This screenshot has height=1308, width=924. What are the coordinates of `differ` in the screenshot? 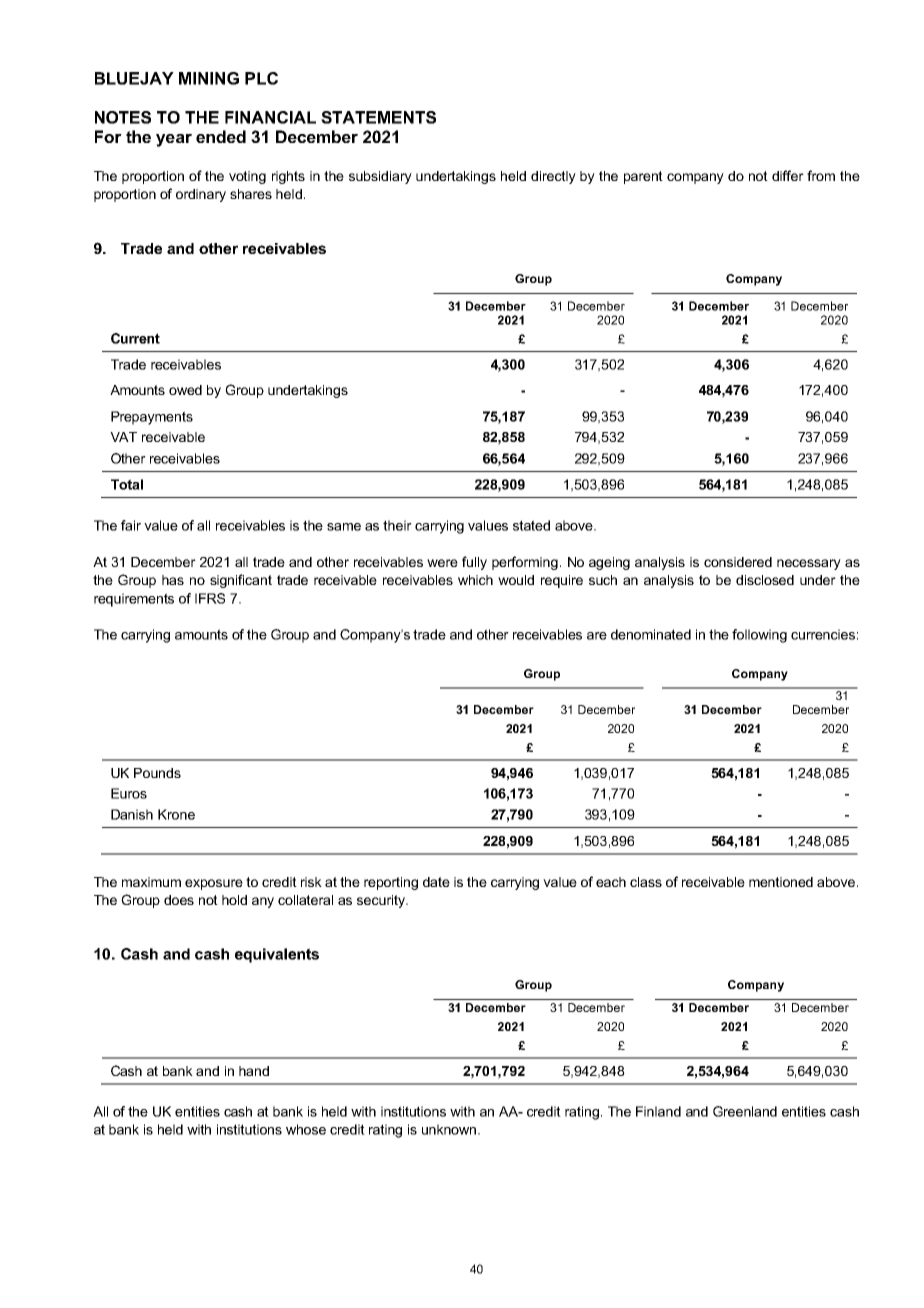 It's located at (788, 175).
